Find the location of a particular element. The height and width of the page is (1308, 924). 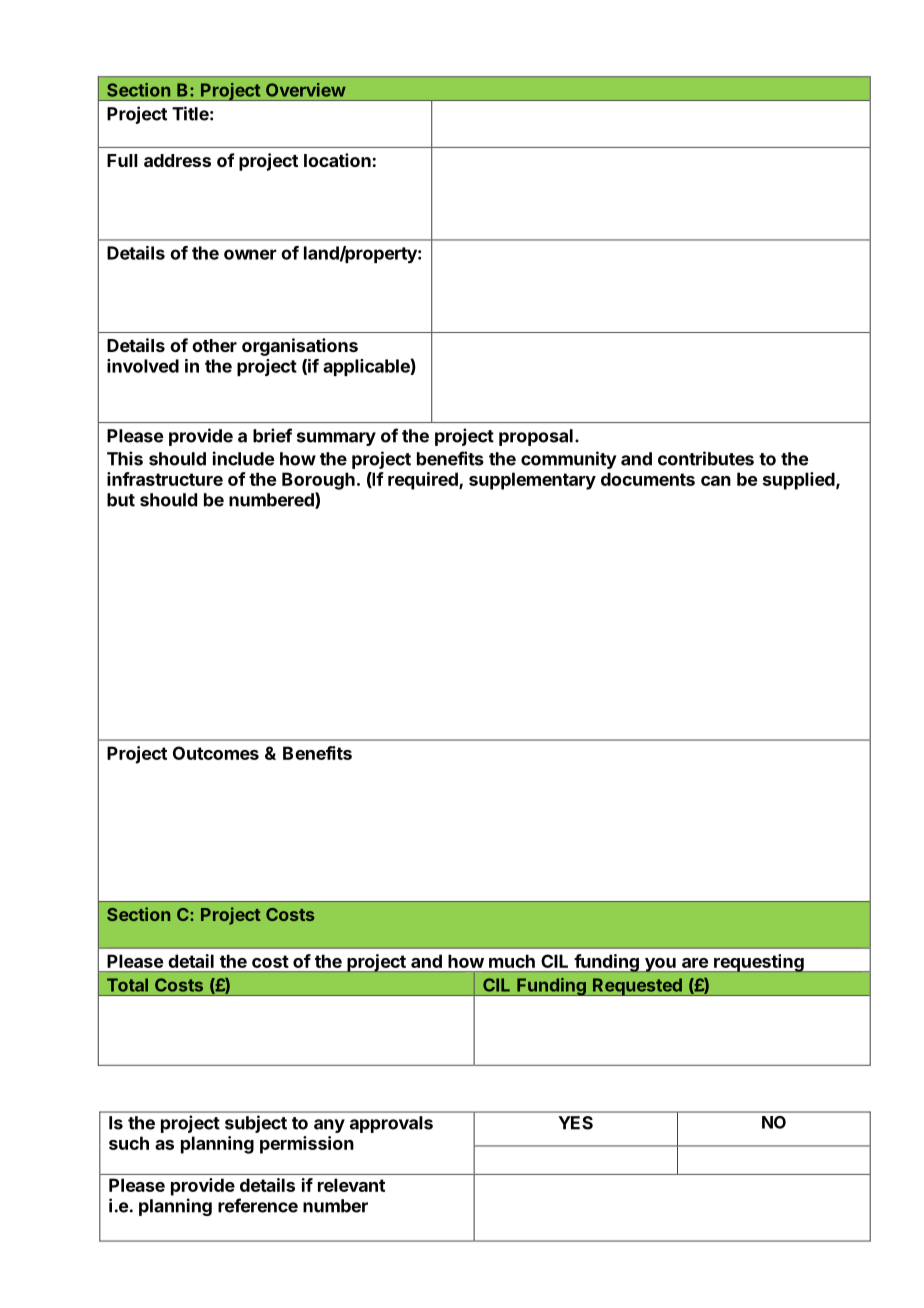

address is located at coordinates (177, 160).
